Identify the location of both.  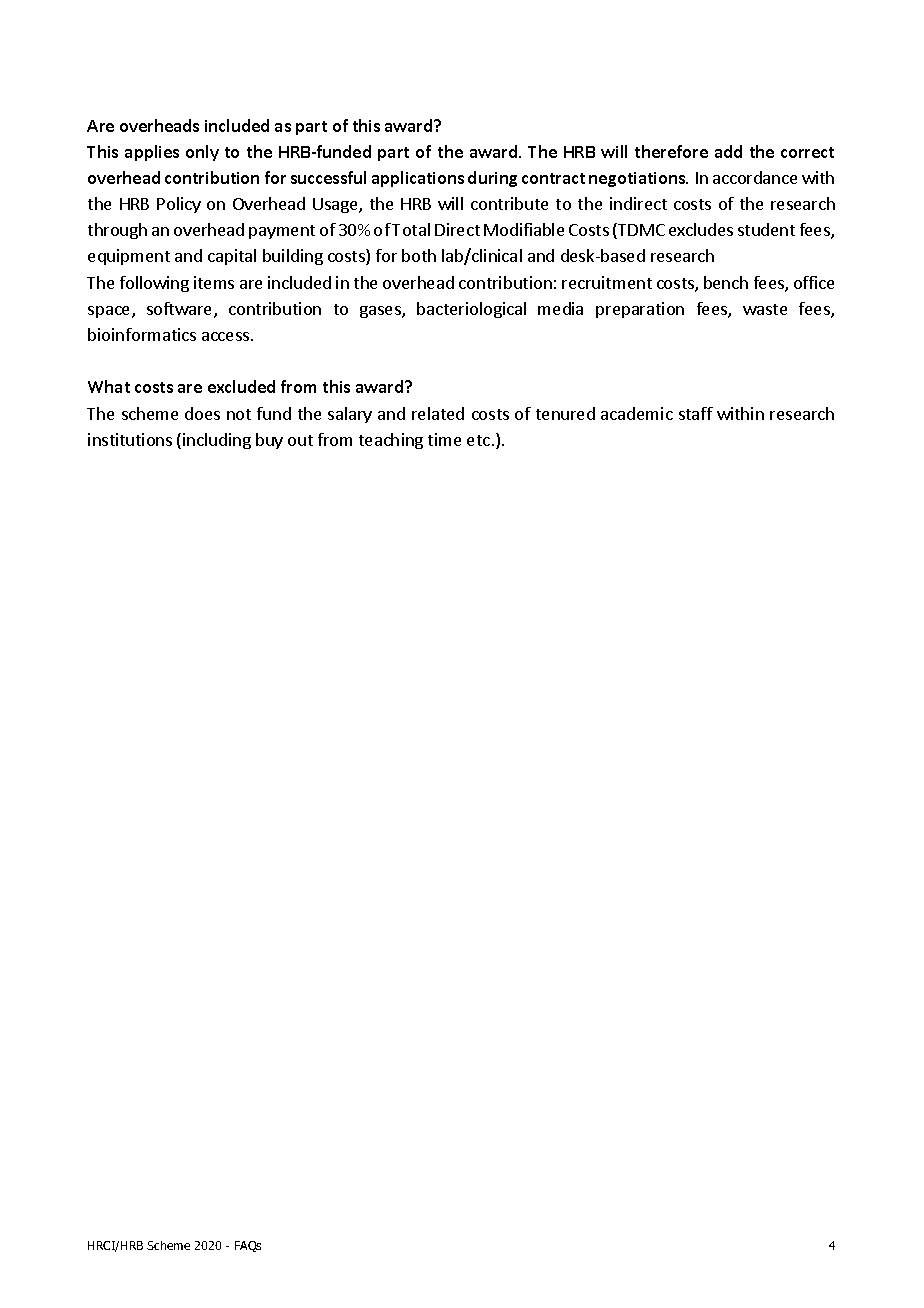
(419, 255).
